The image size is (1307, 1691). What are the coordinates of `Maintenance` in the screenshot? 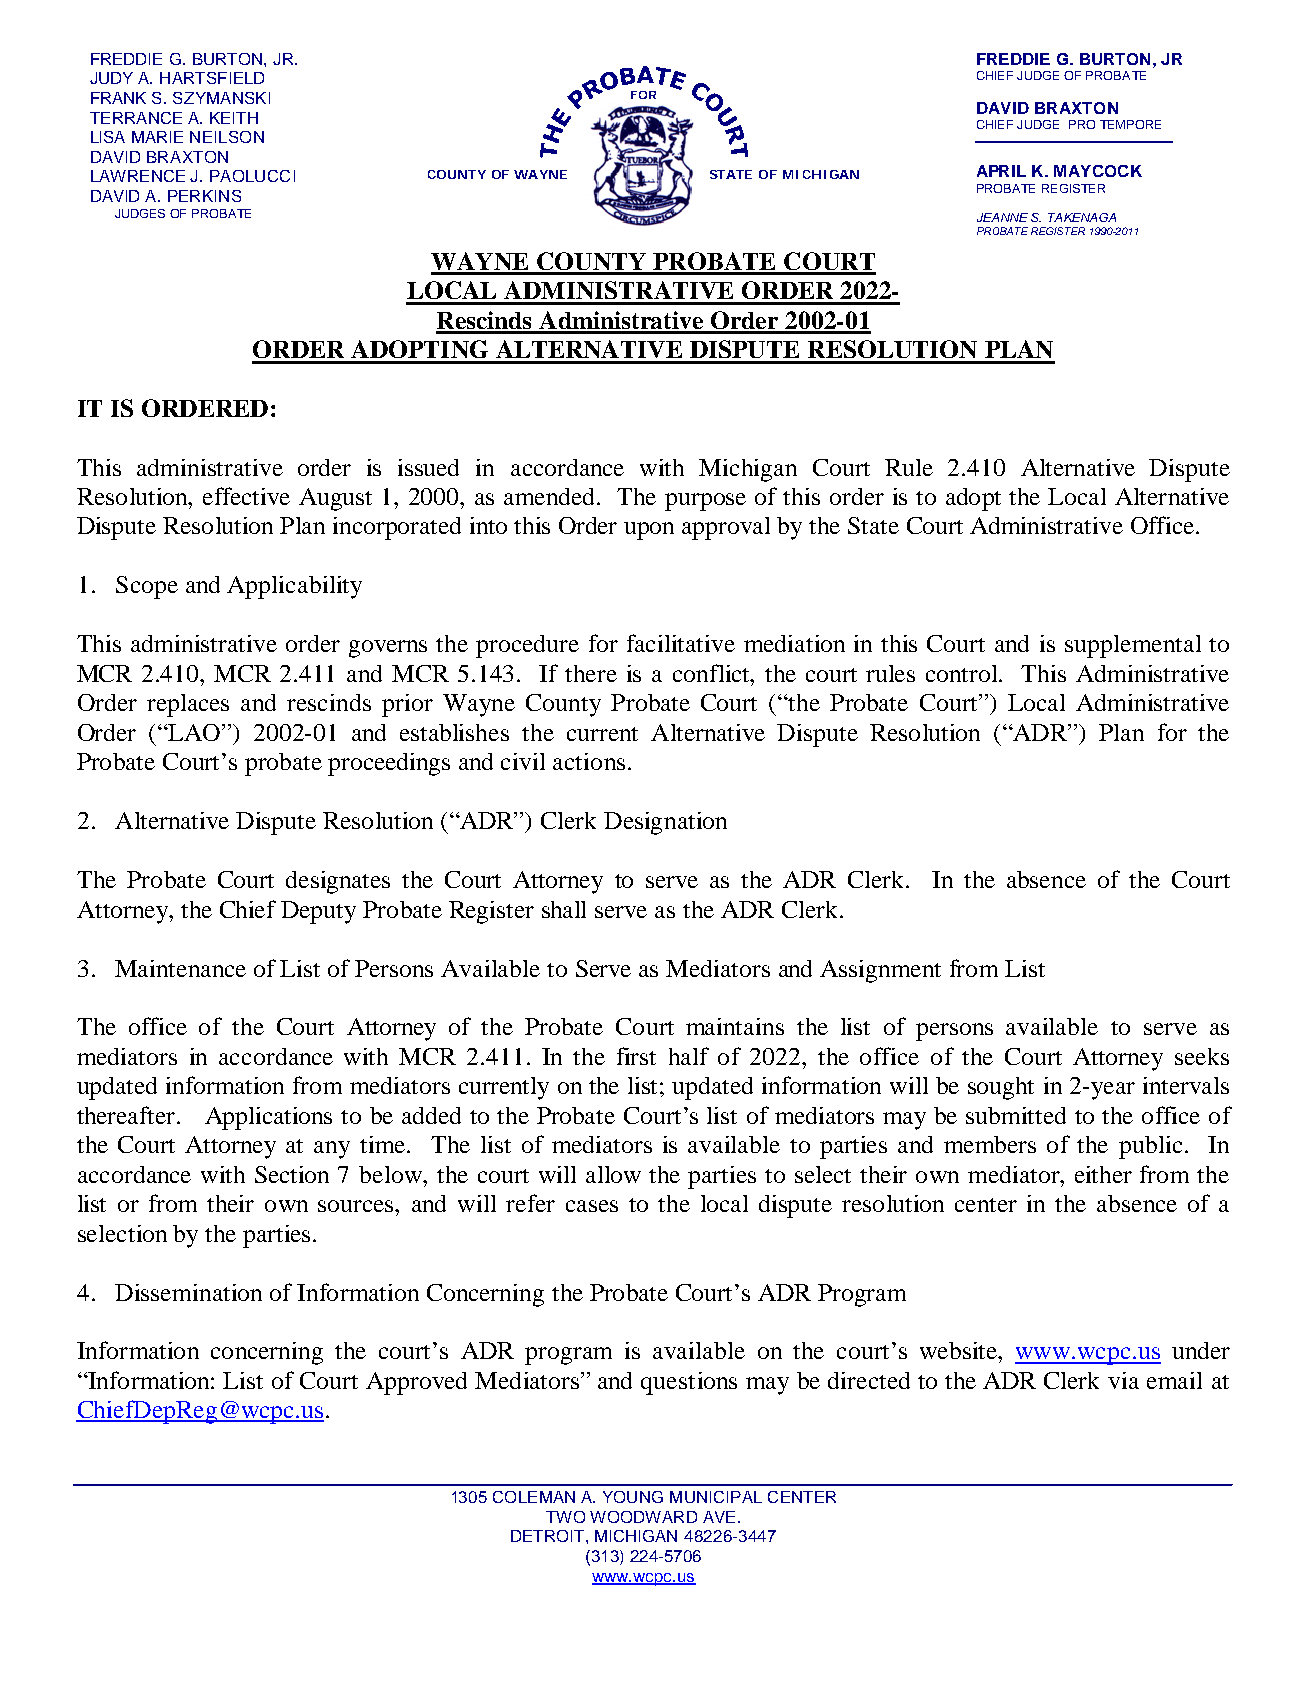 It's located at (180, 968).
